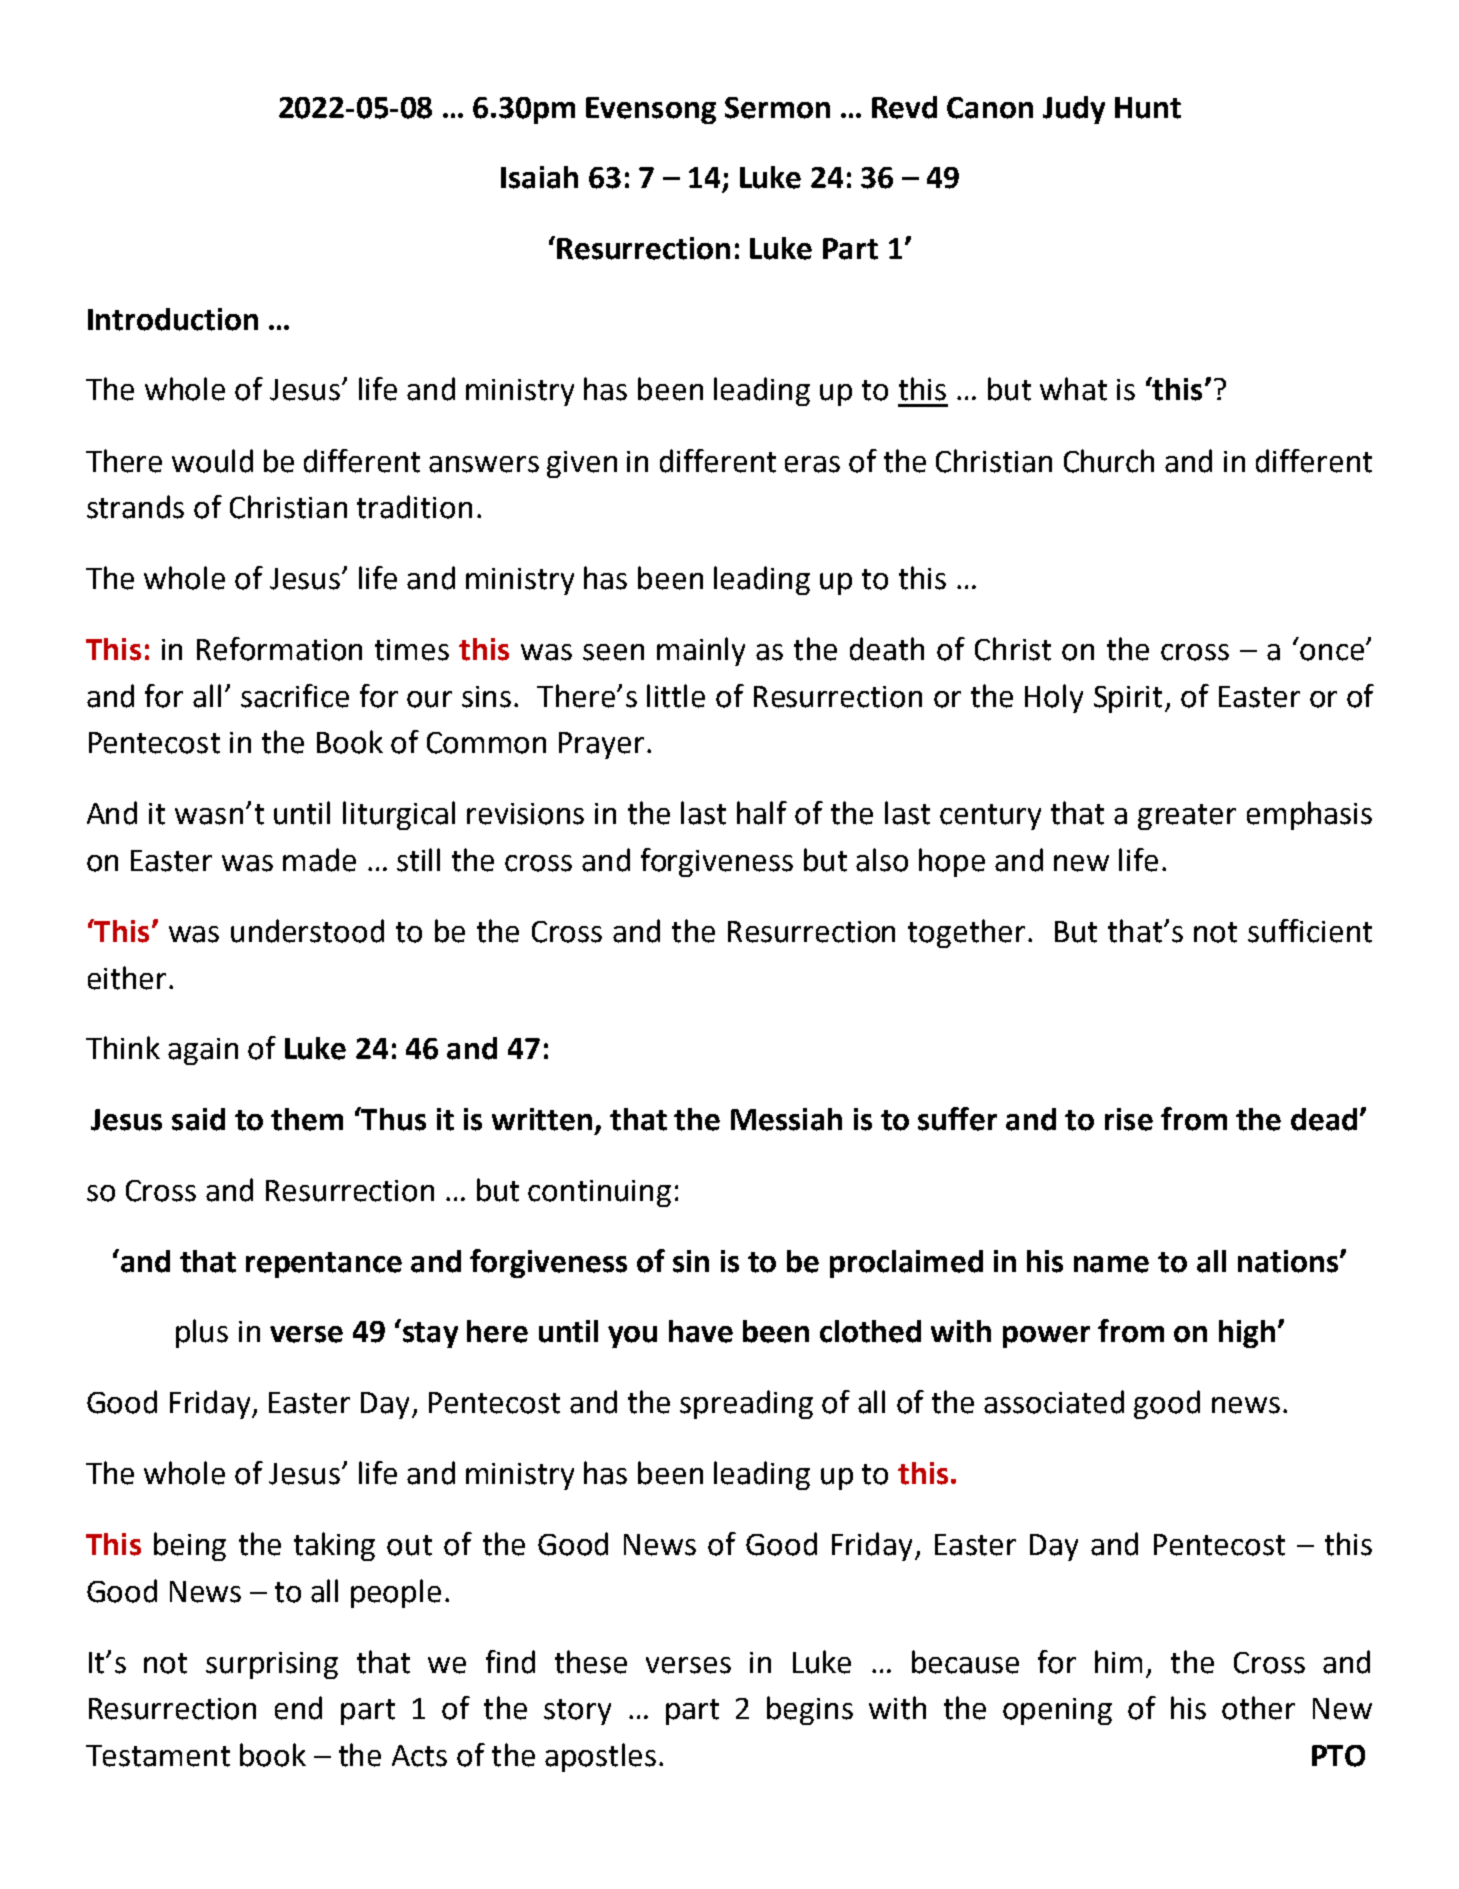  Describe the element at coordinates (279, 649) in the page. I see `Reformation` at that location.
